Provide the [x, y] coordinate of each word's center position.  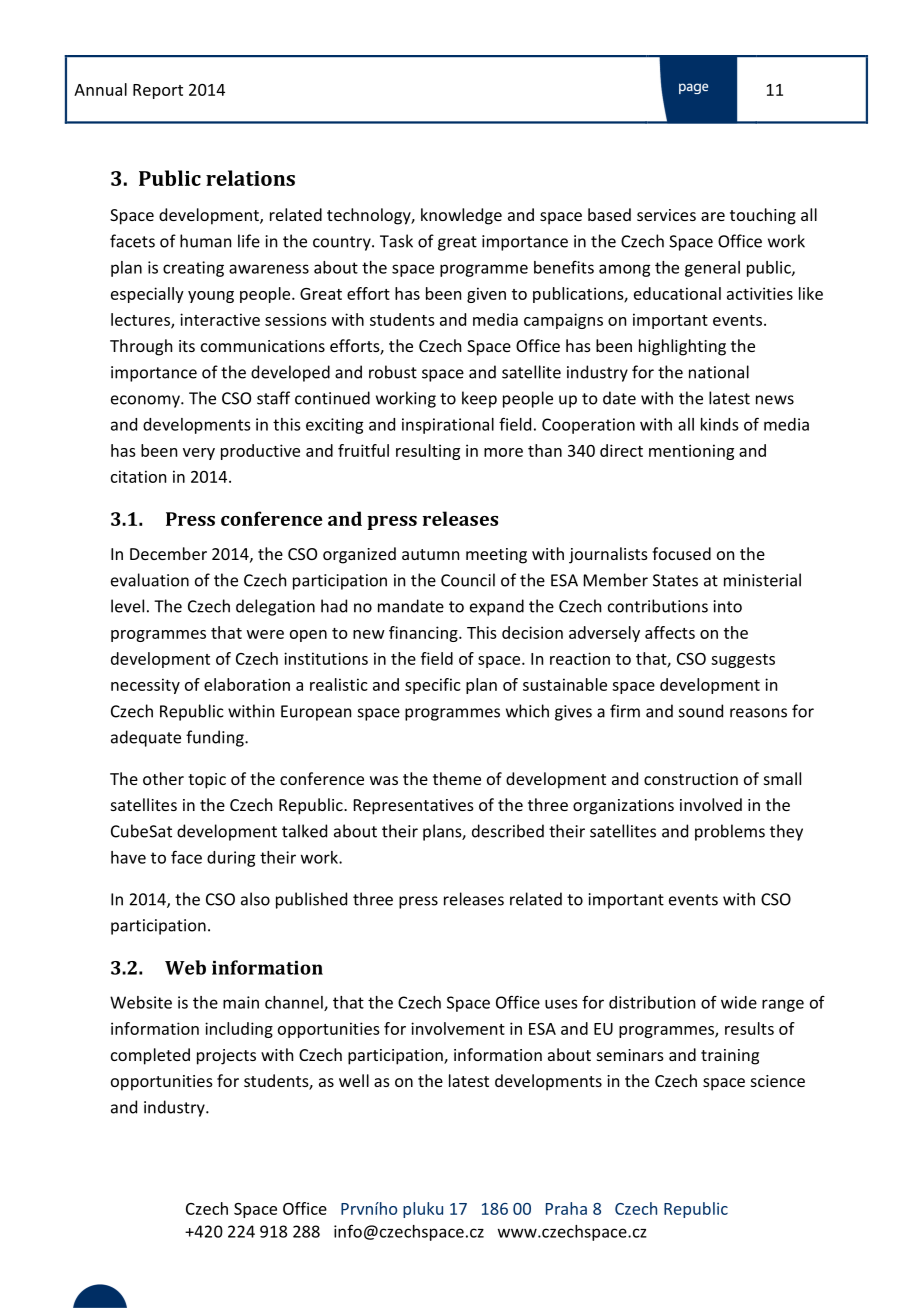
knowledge [461, 216]
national [719, 372]
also [255, 899]
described [508, 831]
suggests [743, 661]
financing [424, 634]
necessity [145, 686]
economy [146, 401]
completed [150, 1056]
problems [730, 832]
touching [763, 216]
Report [158, 91]
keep [479, 399]
